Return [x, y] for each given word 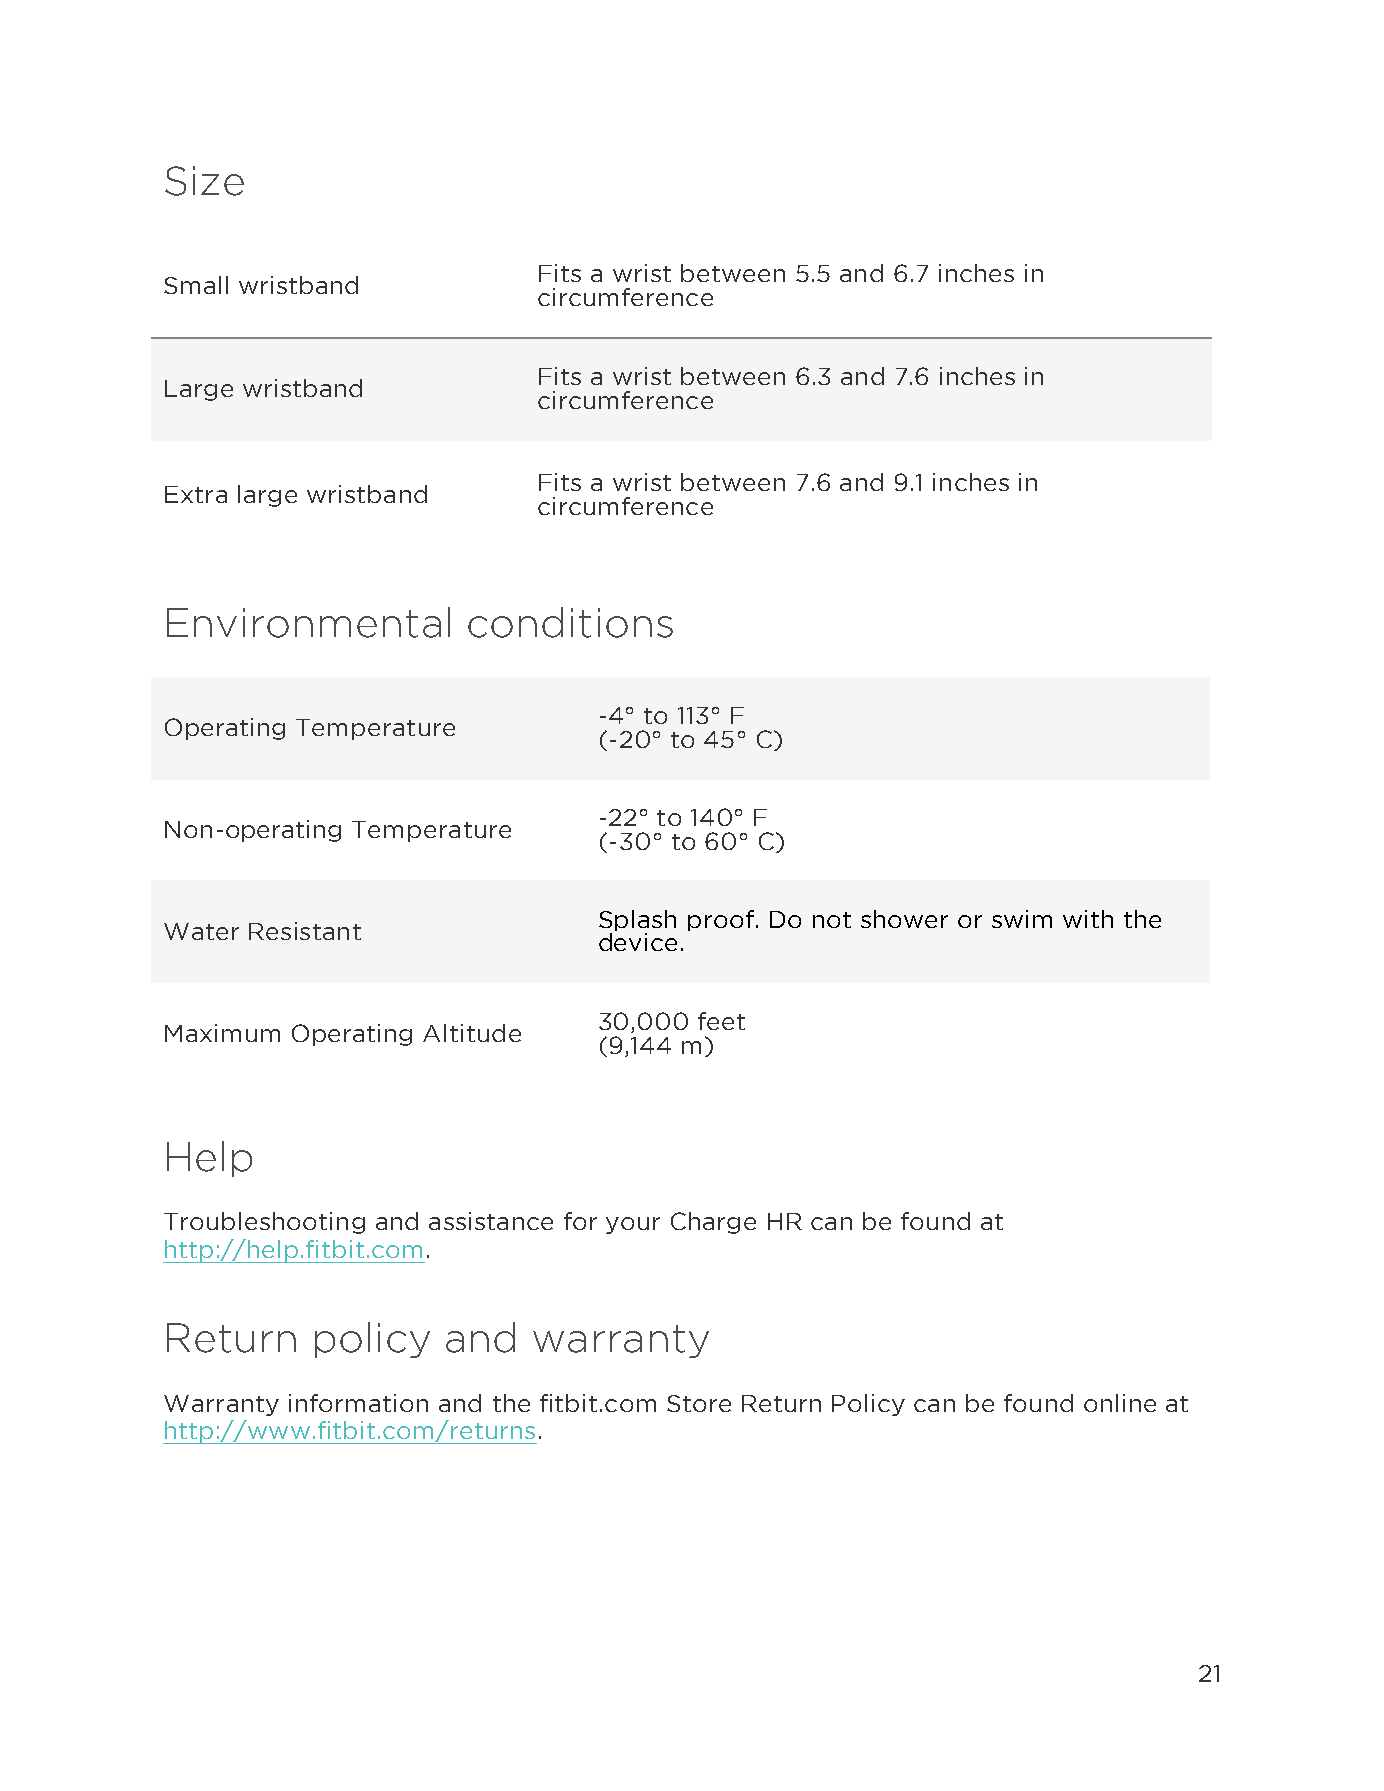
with [1088, 919]
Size [204, 181]
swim [1022, 919]
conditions [570, 622]
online [1120, 1403]
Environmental [308, 622]
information [358, 1403]
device [638, 942]
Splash [637, 922]
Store [699, 1403]
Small [196, 285]
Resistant [305, 931]
